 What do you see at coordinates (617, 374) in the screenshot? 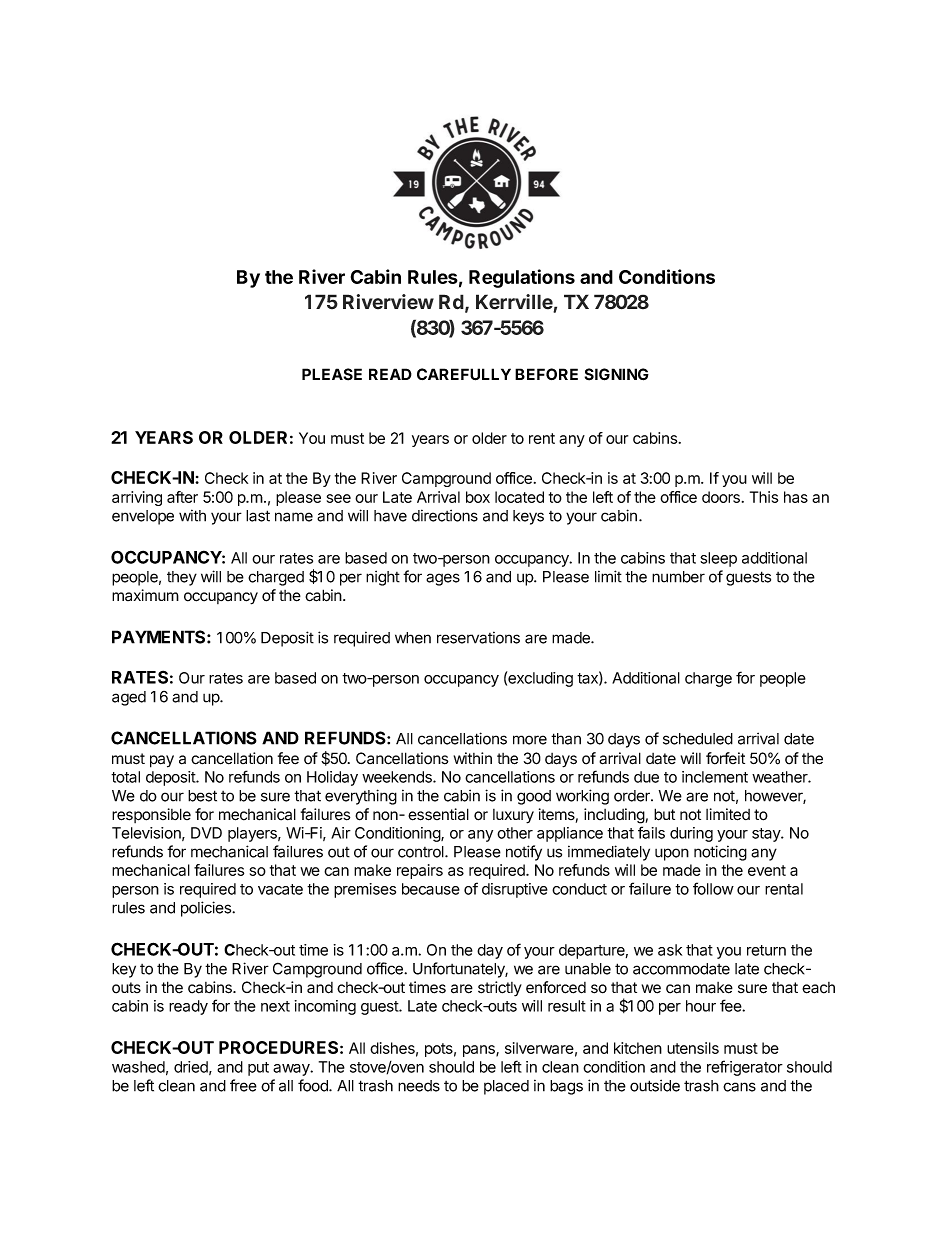
I see `SIGNING` at bounding box center [617, 374].
